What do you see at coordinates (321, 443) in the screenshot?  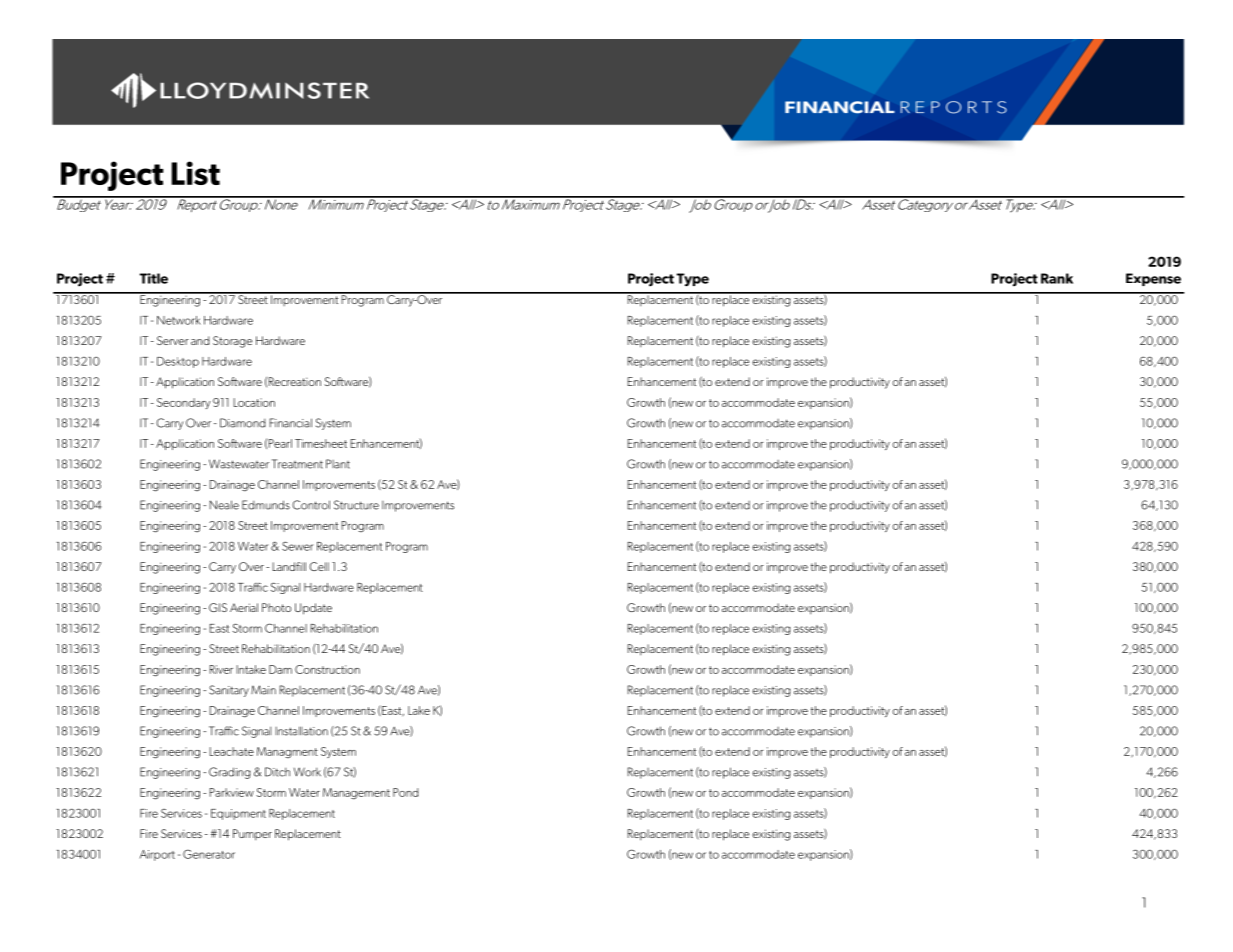 I see `Timesheet` at bounding box center [321, 443].
